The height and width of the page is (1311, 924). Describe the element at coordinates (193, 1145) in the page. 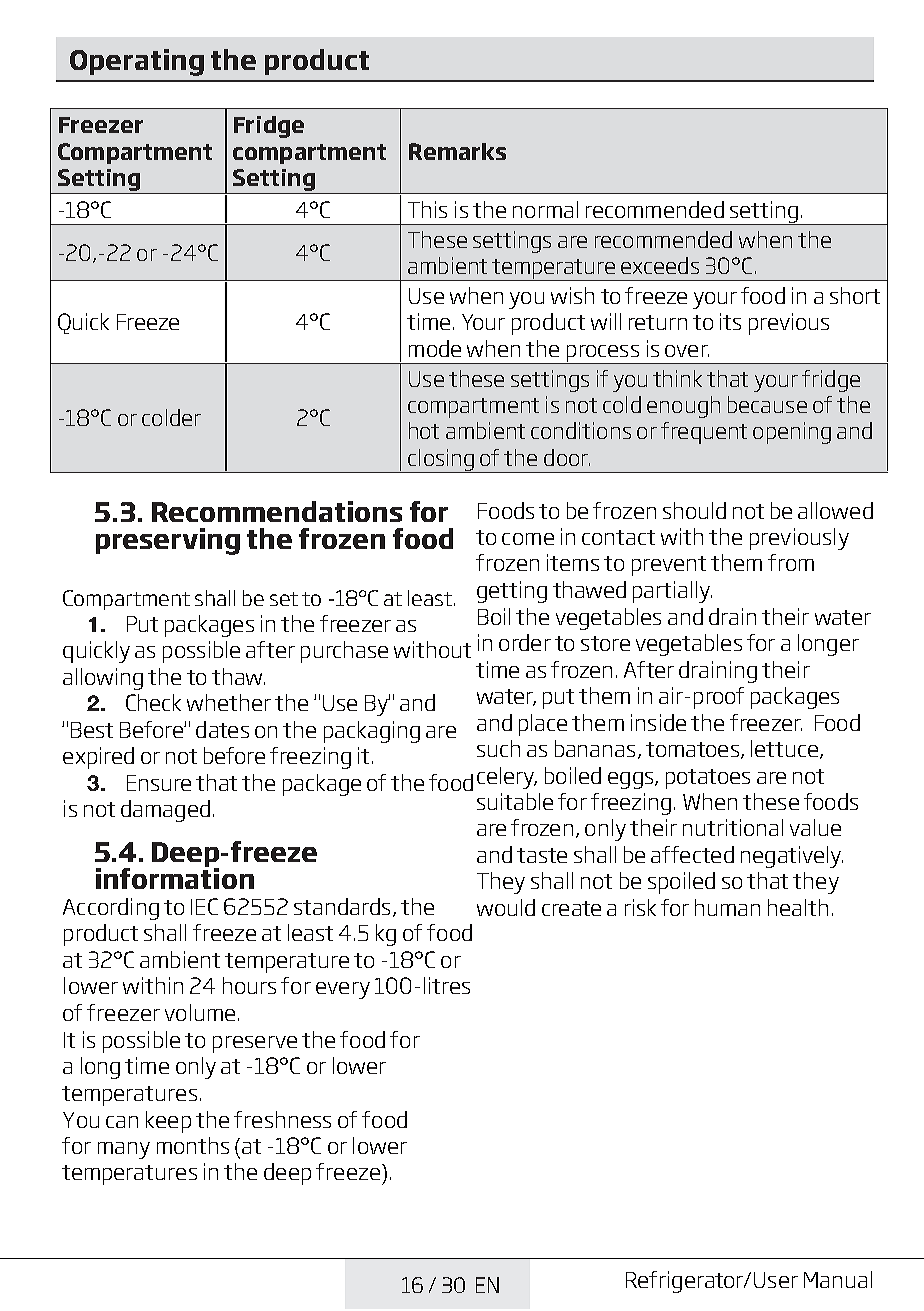

I see `months` at that location.
